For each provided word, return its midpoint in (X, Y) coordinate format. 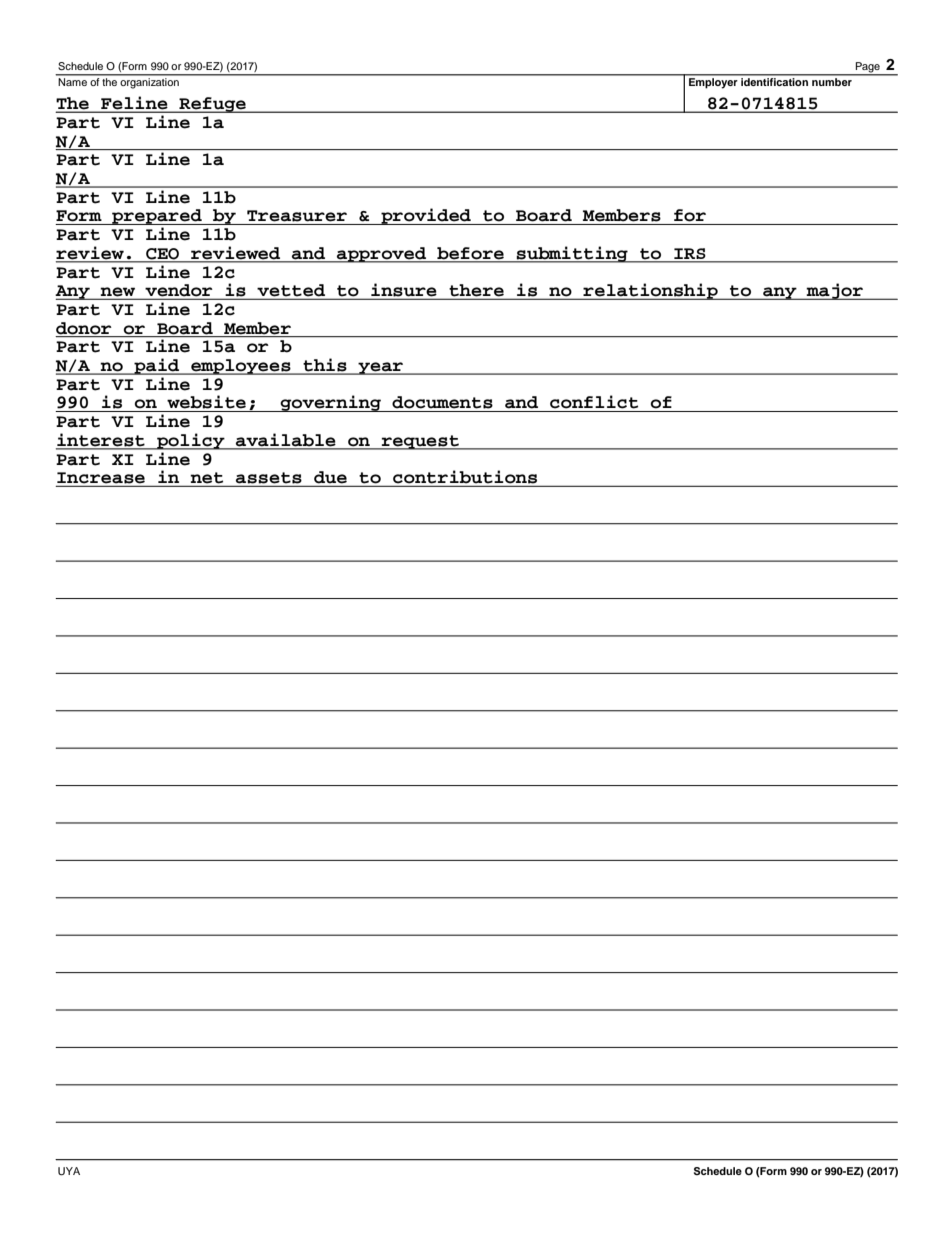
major (835, 291)
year (381, 368)
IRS (689, 253)
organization (150, 83)
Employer (713, 83)
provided (426, 216)
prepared (157, 217)
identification (774, 82)
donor (84, 328)
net (207, 479)
